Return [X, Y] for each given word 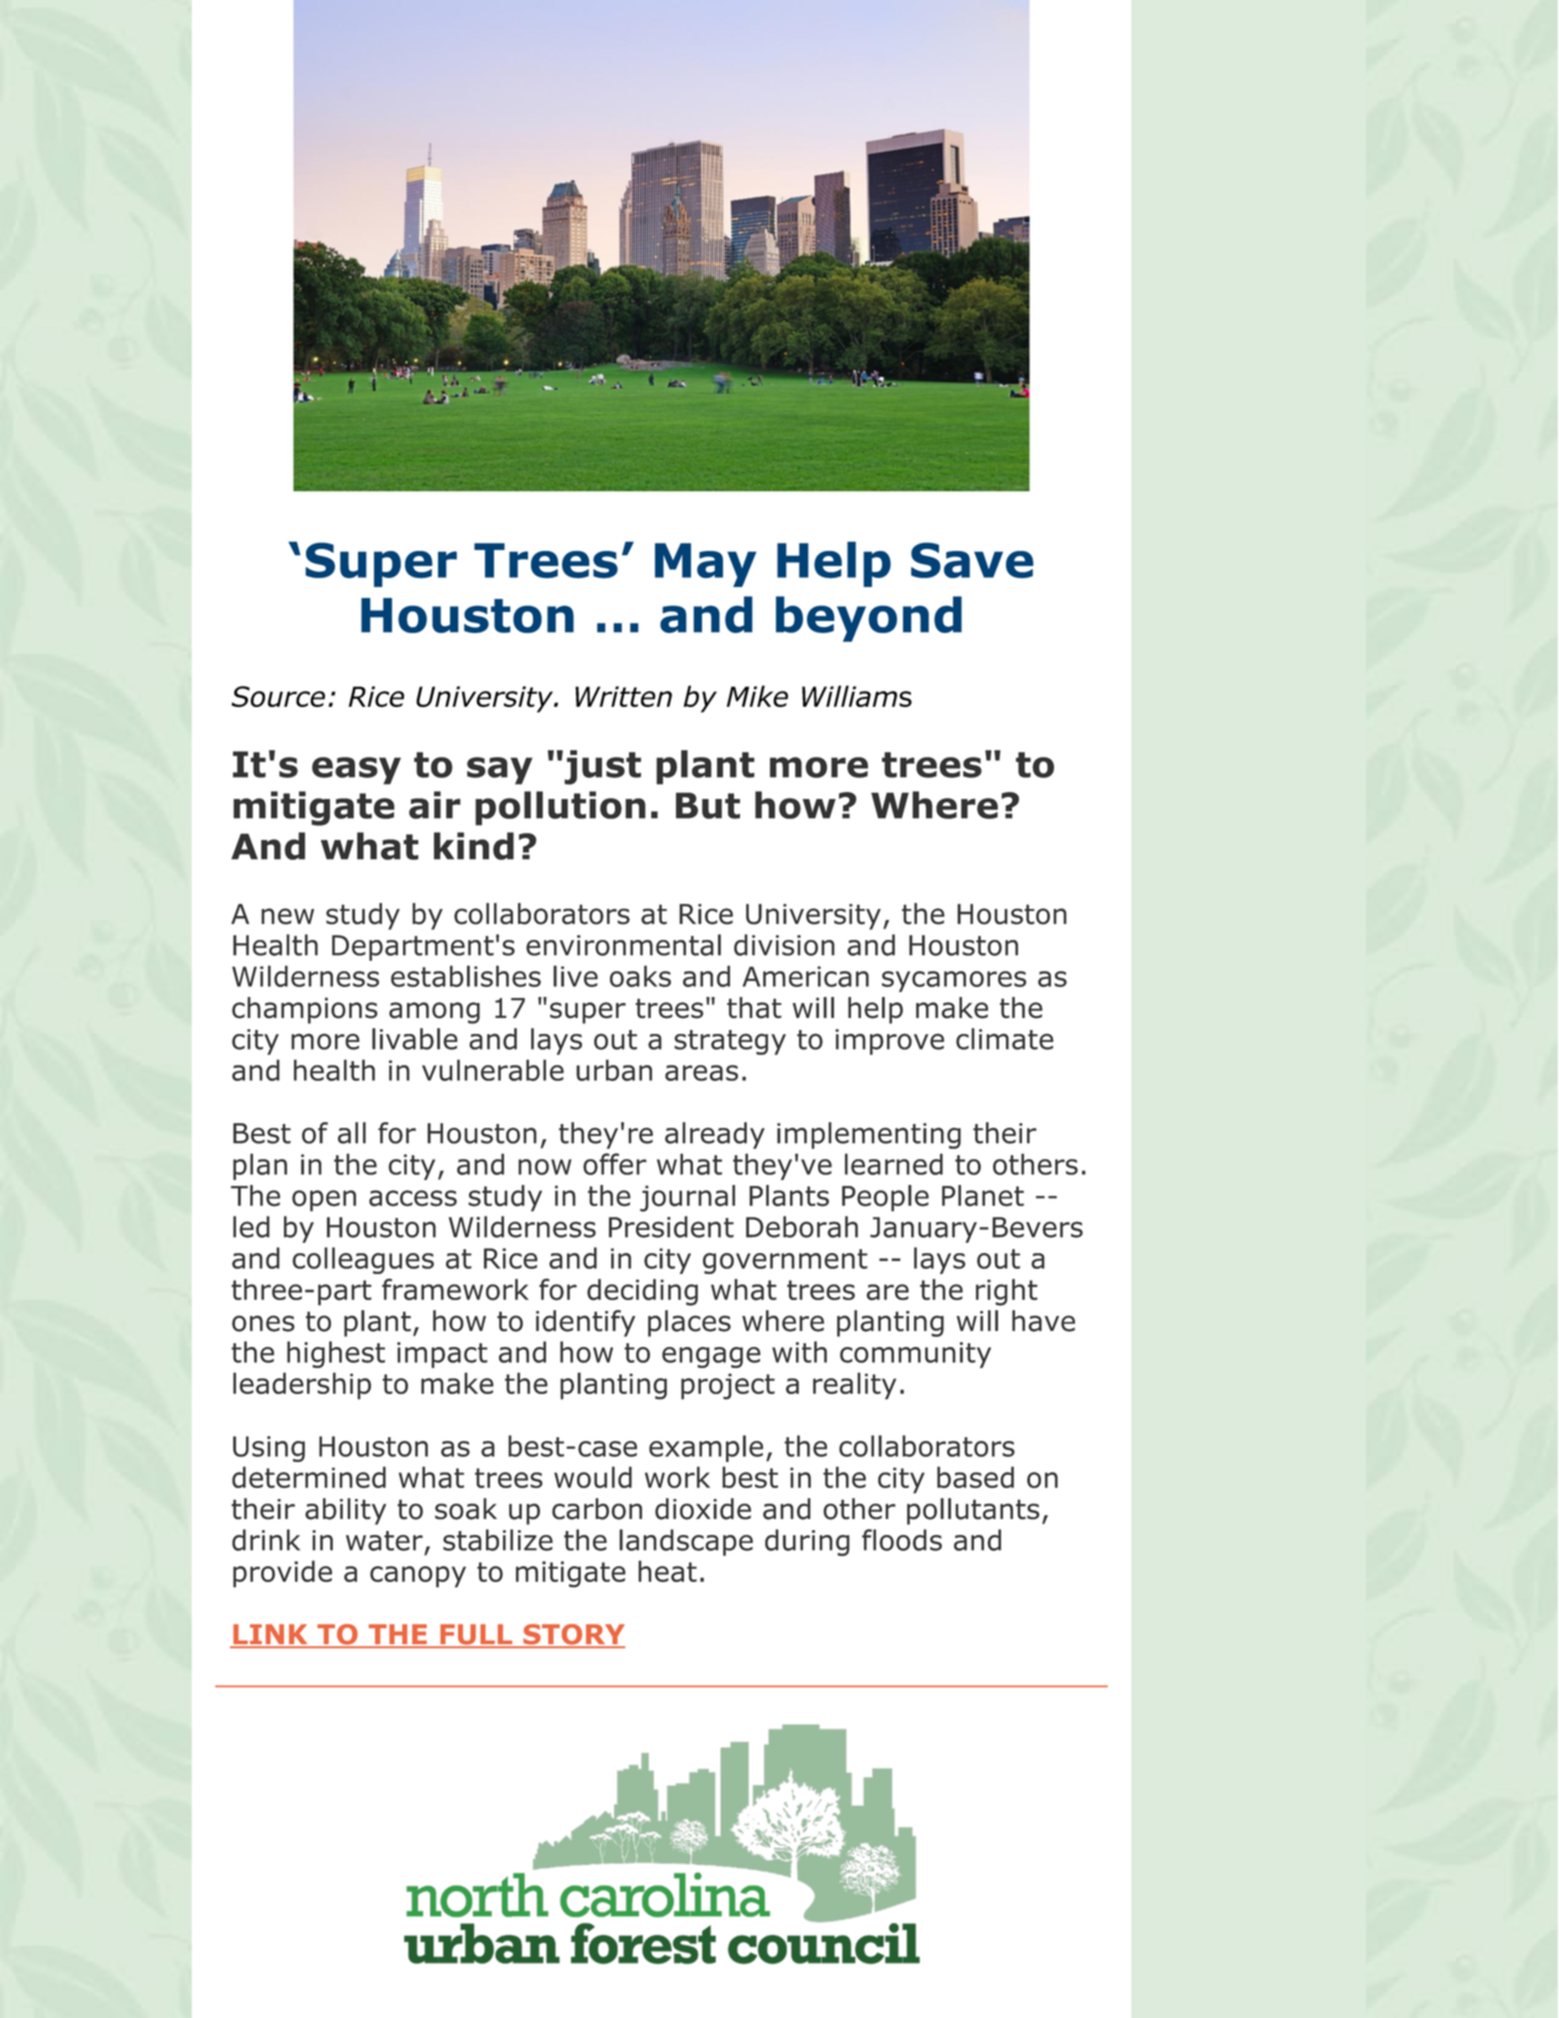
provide [282, 1574]
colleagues [363, 1260]
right [1007, 1292]
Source [278, 696]
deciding [642, 1292]
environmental [623, 945]
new [287, 916]
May [705, 565]
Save [972, 560]
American [806, 976]
